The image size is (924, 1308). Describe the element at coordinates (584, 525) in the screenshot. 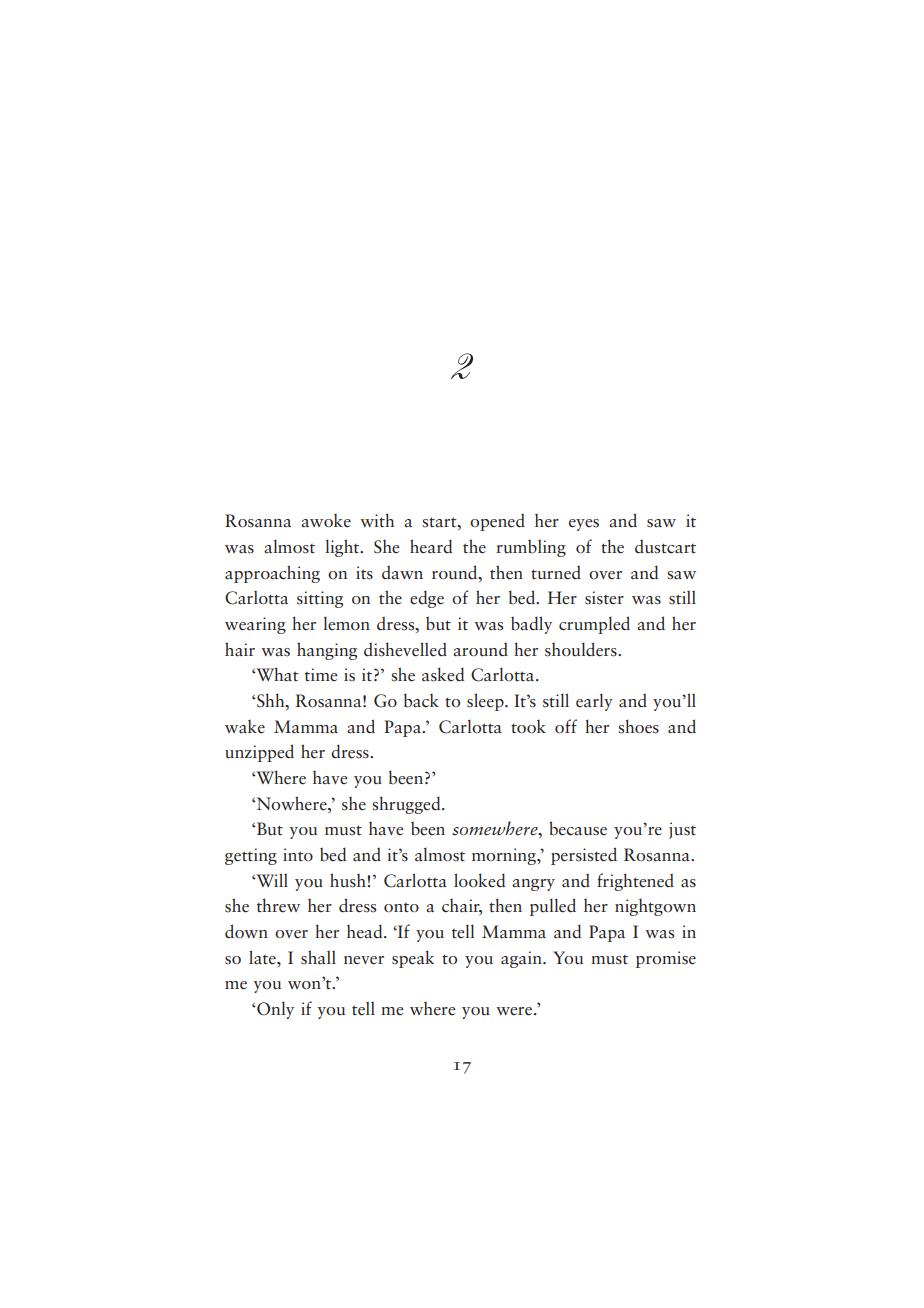

I see `eyes` at that location.
